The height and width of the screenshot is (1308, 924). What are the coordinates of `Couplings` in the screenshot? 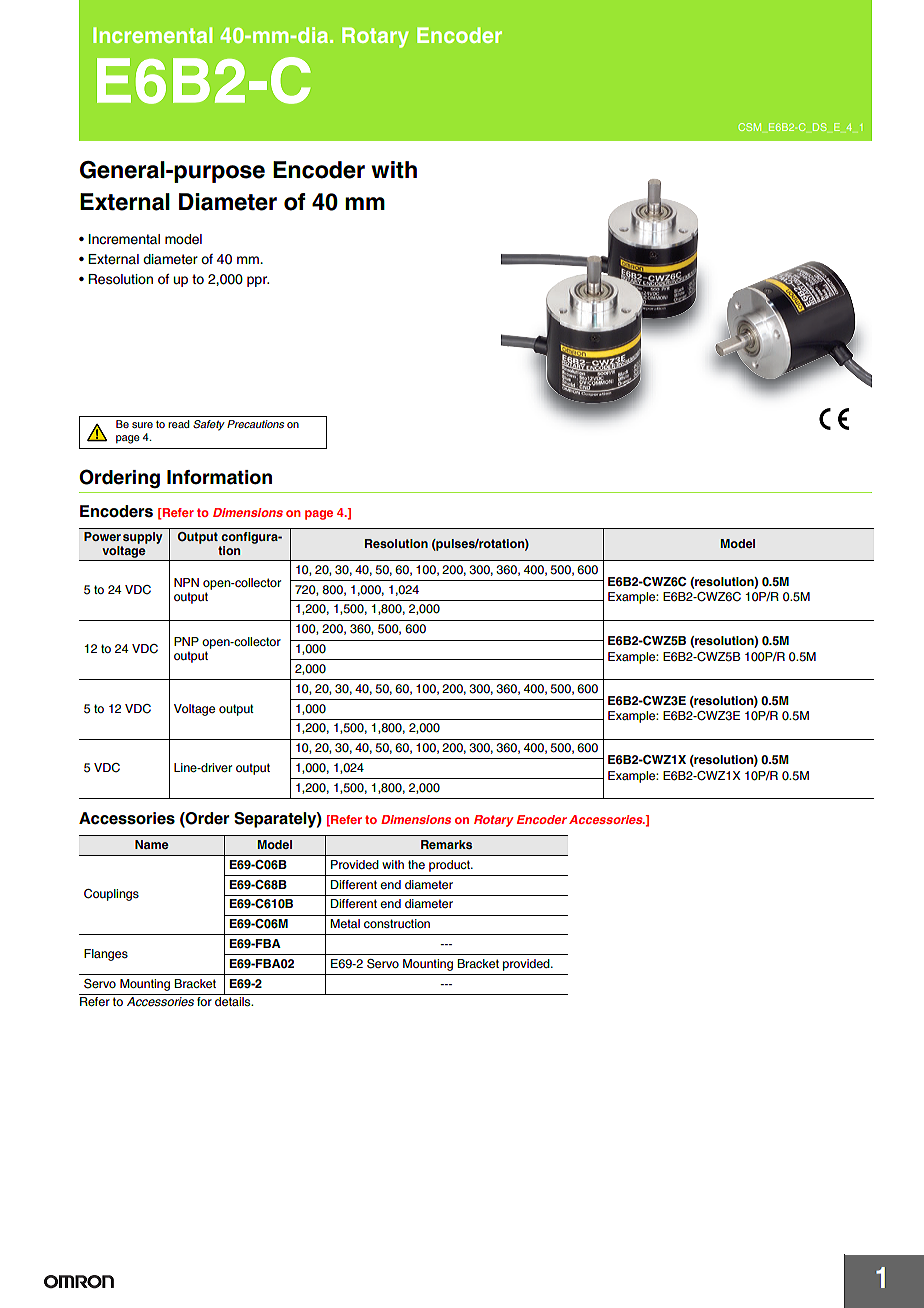 It's located at (111, 895).
